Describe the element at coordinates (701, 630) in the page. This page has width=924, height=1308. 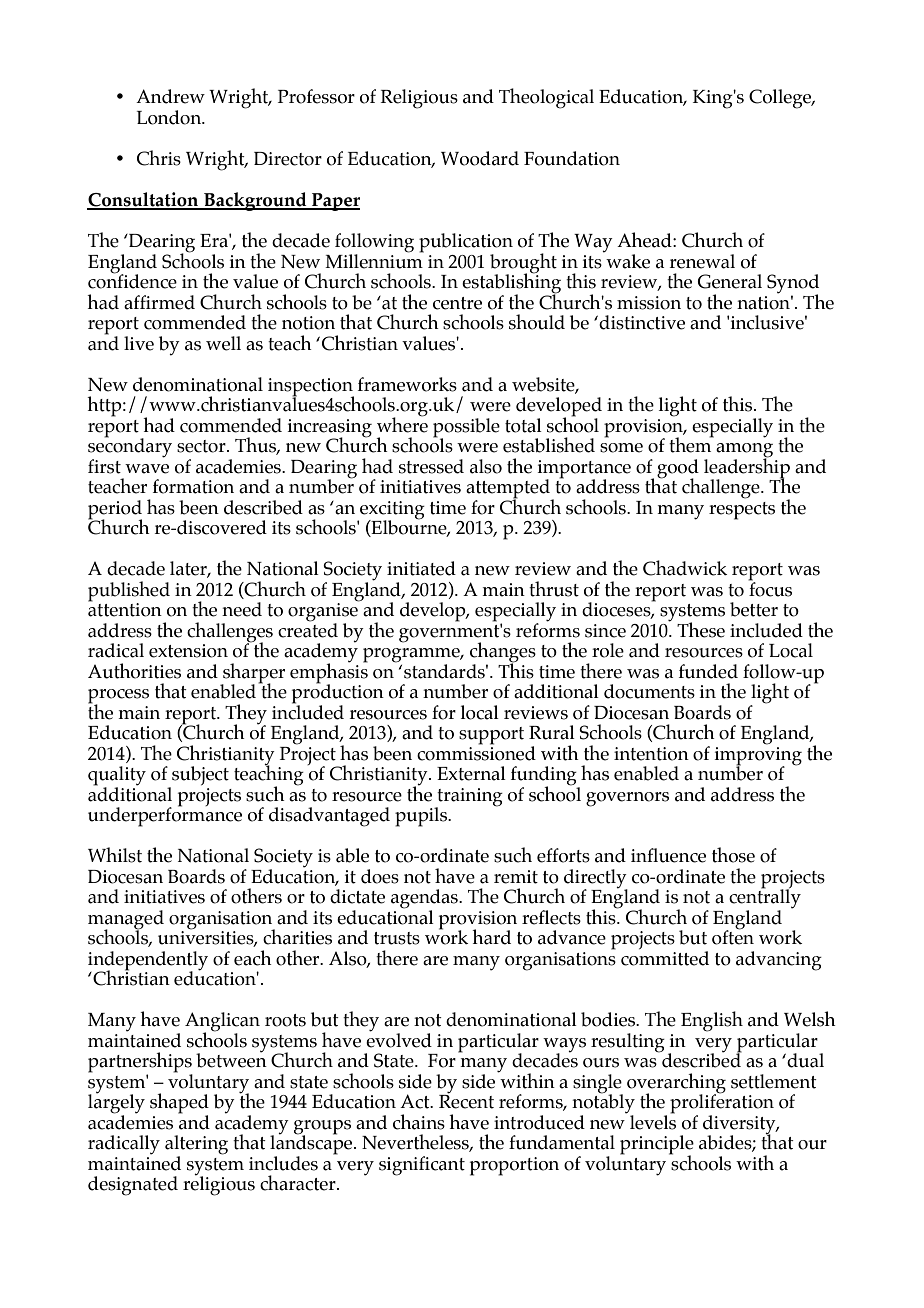
I see `These` at that location.
